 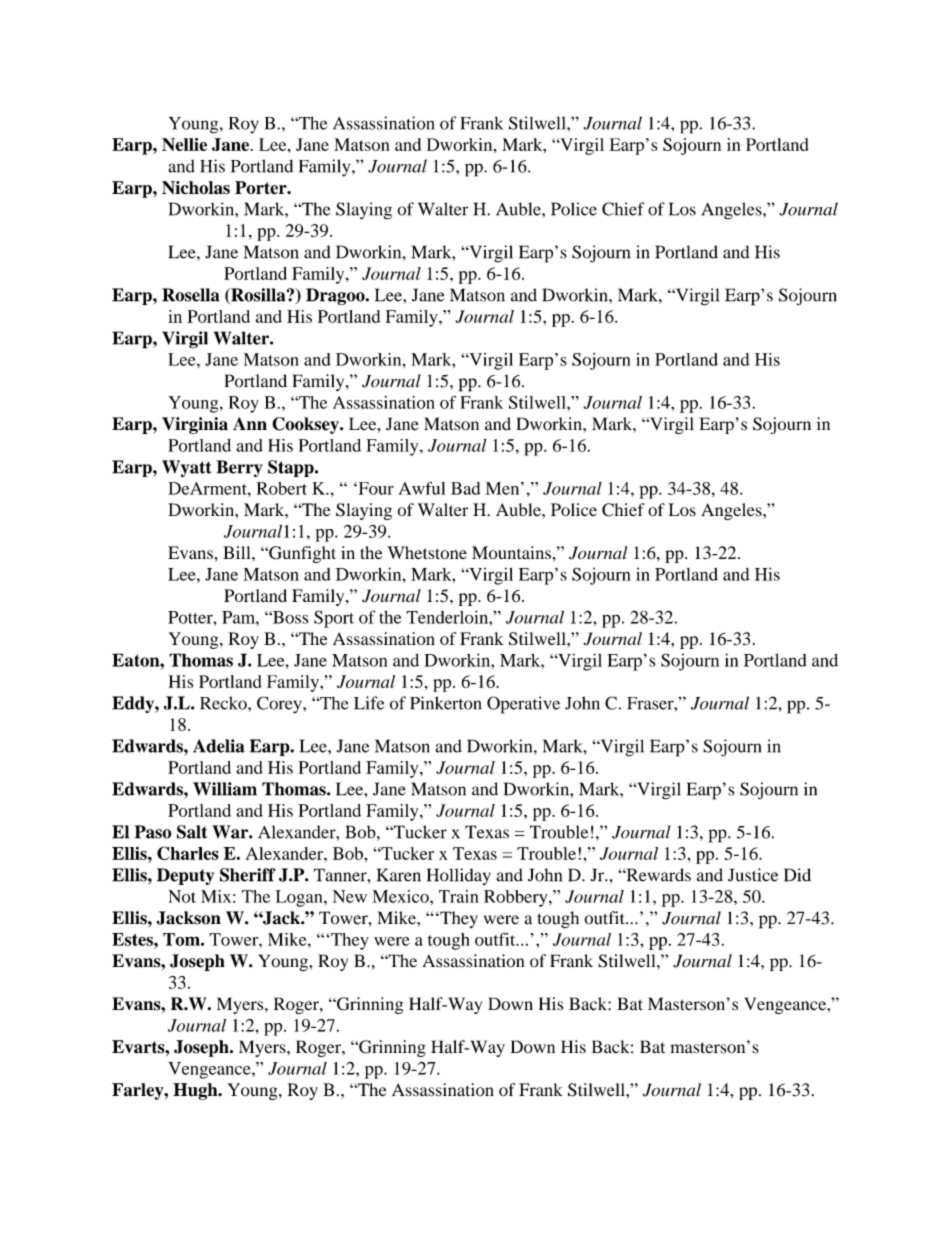 I want to click on Nellie, so click(x=184, y=144).
